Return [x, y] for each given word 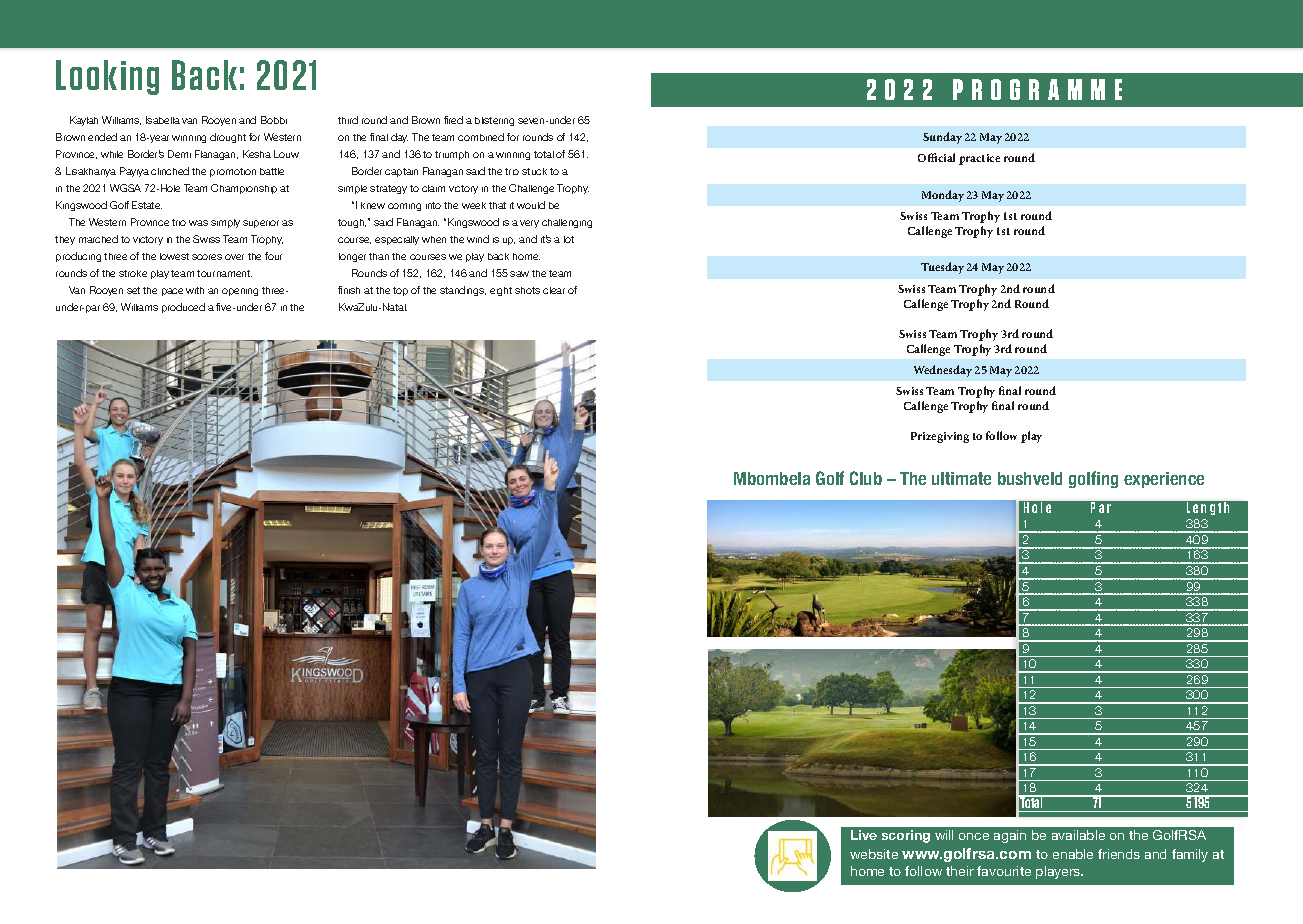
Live [864, 835]
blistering [494, 121]
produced [183, 308]
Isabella [163, 120]
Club [866, 478]
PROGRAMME [1037, 89]
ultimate [961, 478]
